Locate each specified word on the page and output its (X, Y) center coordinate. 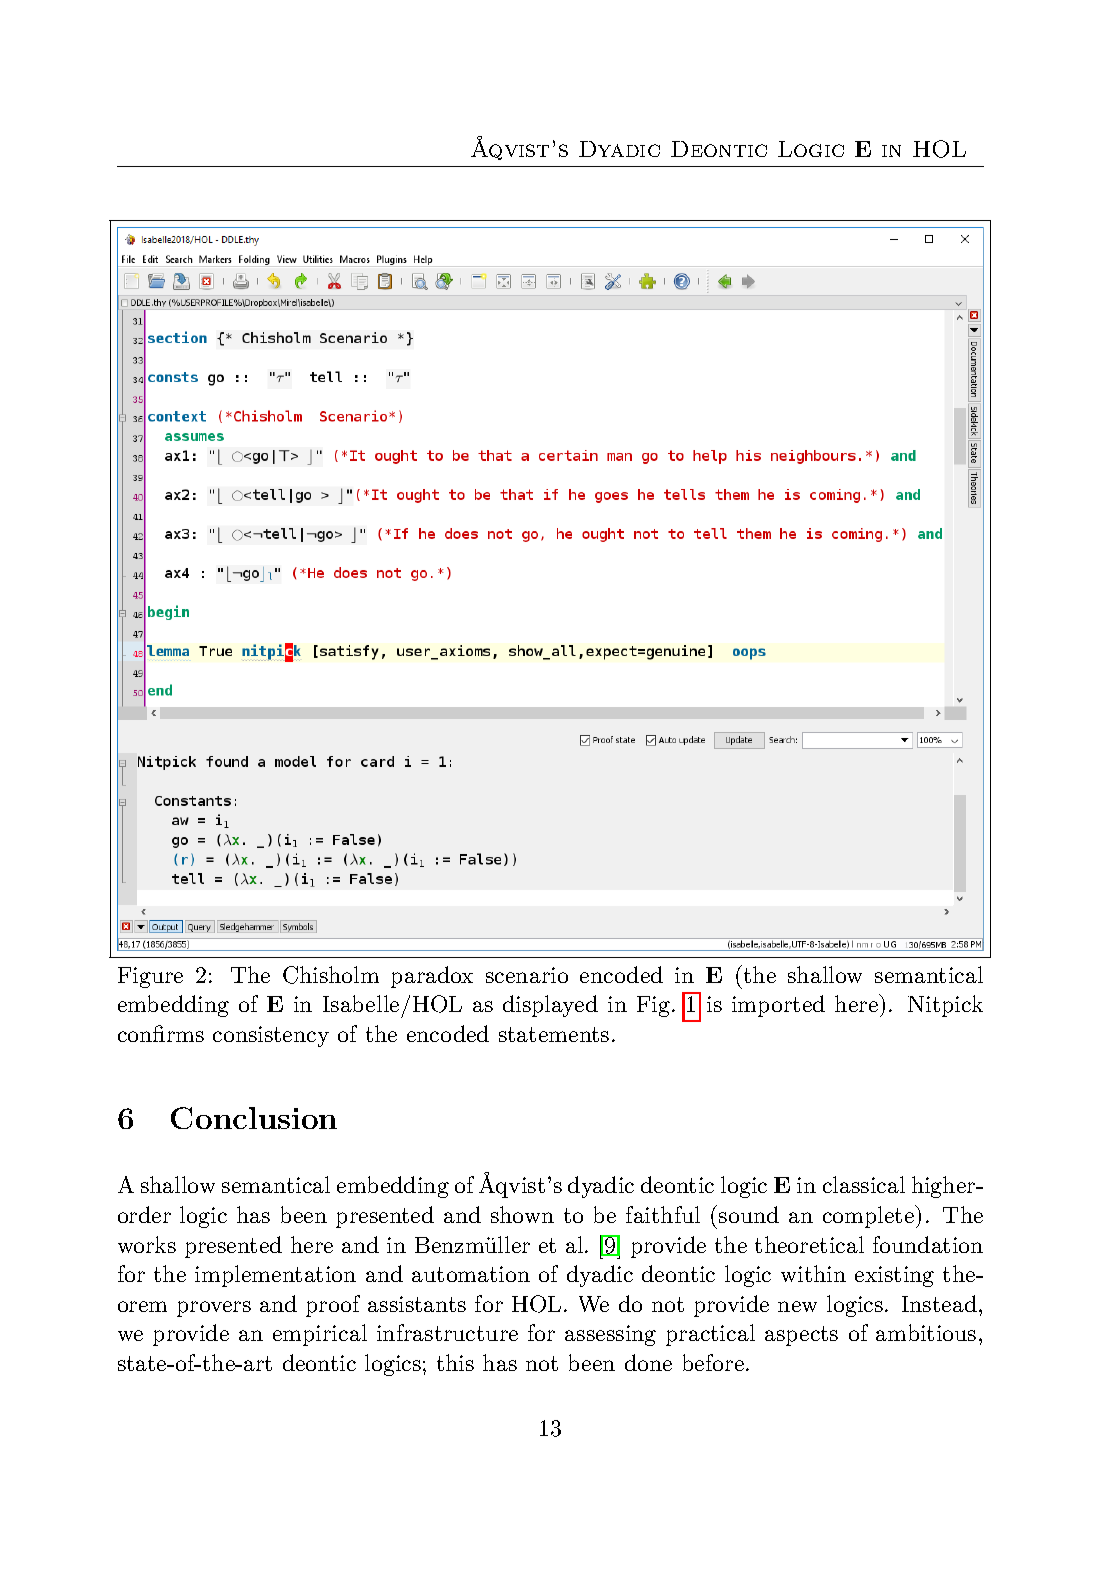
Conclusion (254, 1118)
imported (778, 1006)
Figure (150, 977)
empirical (320, 1335)
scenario (527, 975)
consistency (271, 1036)
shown (522, 1214)
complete (869, 1216)
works (147, 1244)
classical (864, 1184)
